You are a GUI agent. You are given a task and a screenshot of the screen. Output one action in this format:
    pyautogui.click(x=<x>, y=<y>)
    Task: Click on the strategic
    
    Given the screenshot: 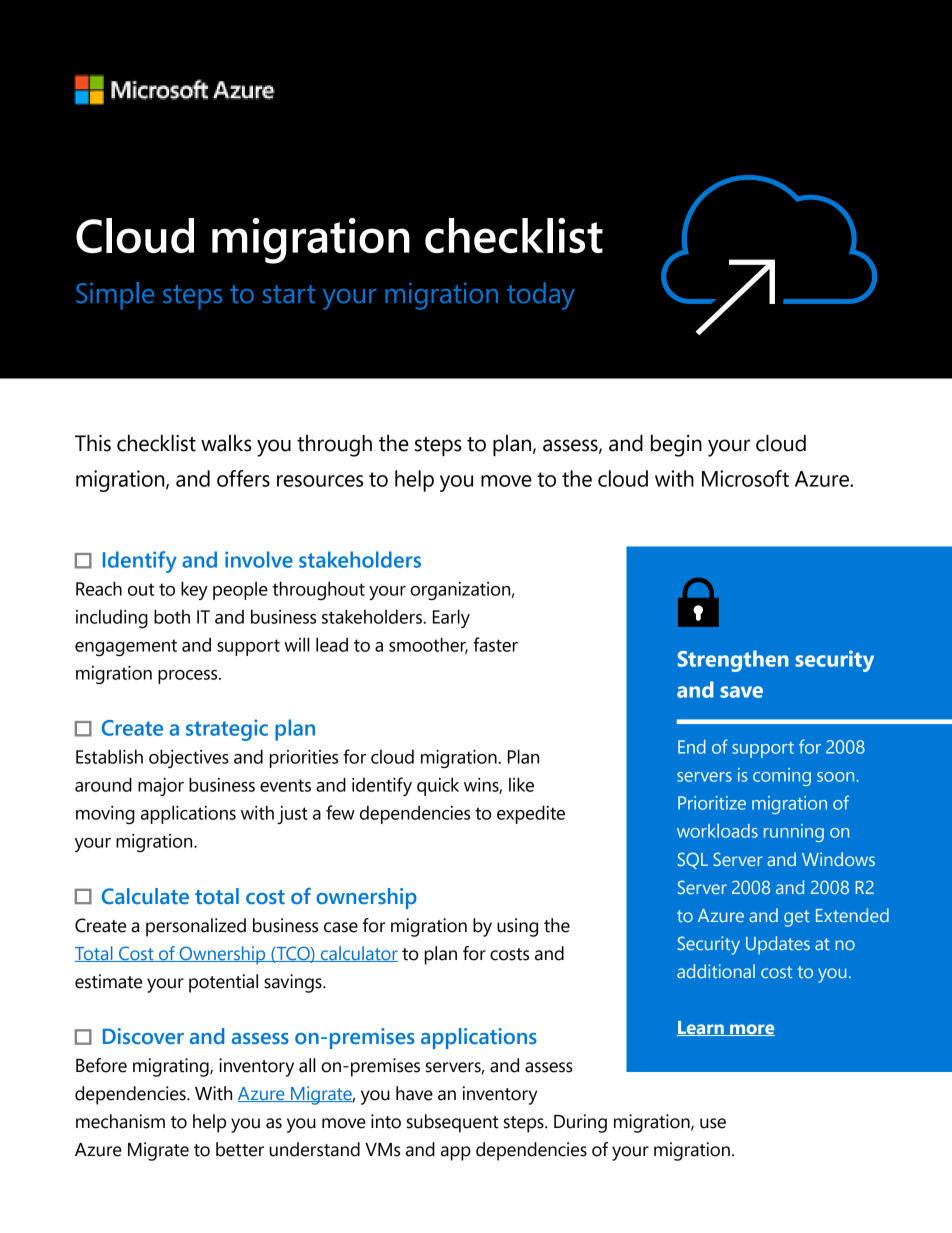 What is the action you would take?
    pyautogui.click(x=227, y=730)
